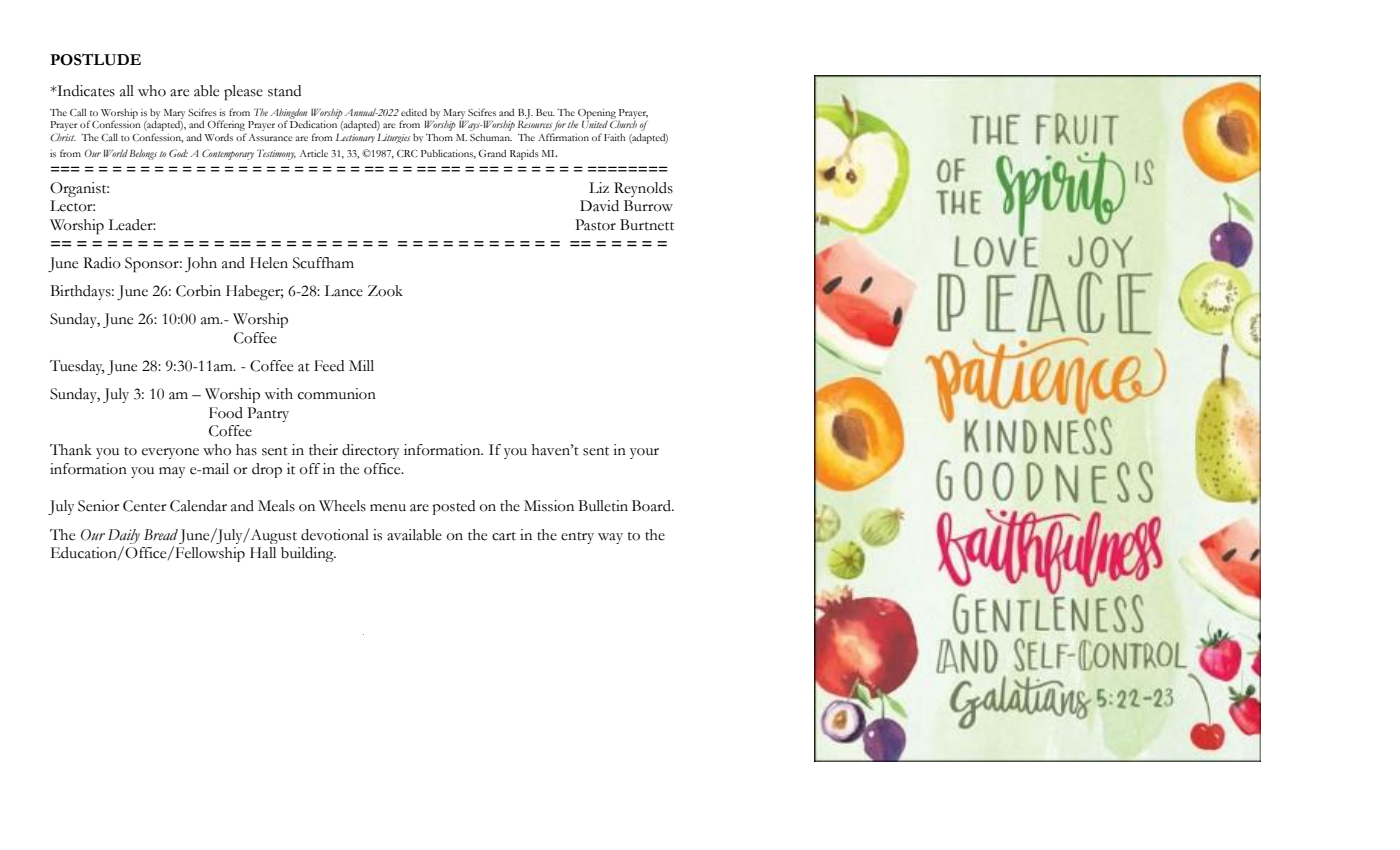 The height and width of the document is (850, 1400). I want to click on edited, so click(414, 112).
